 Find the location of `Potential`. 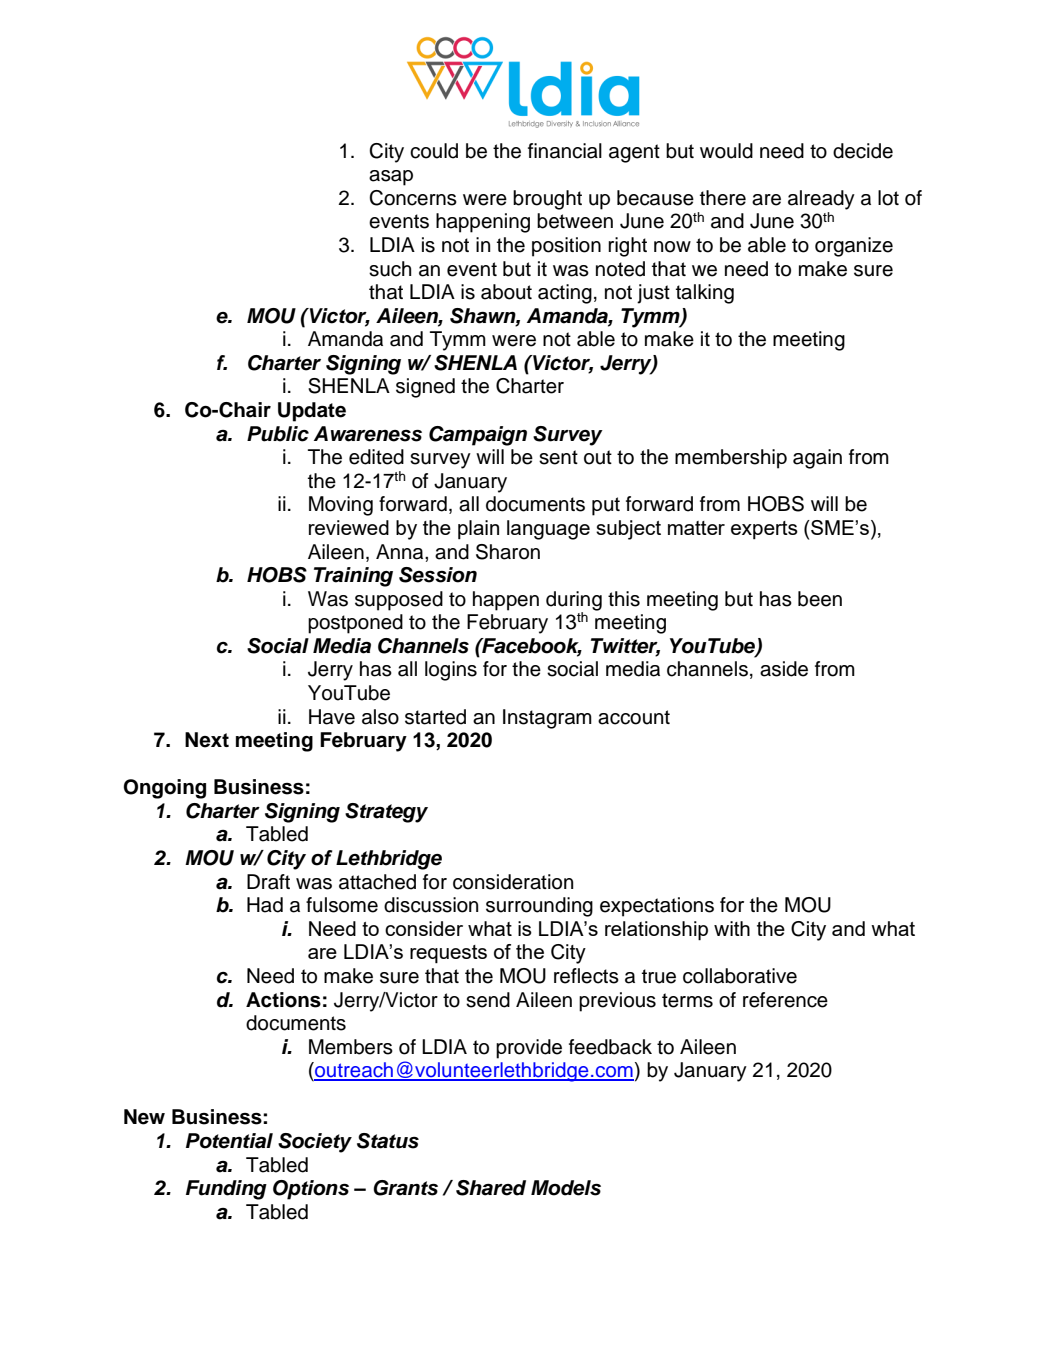

Potential is located at coordinates (229, 1141).
